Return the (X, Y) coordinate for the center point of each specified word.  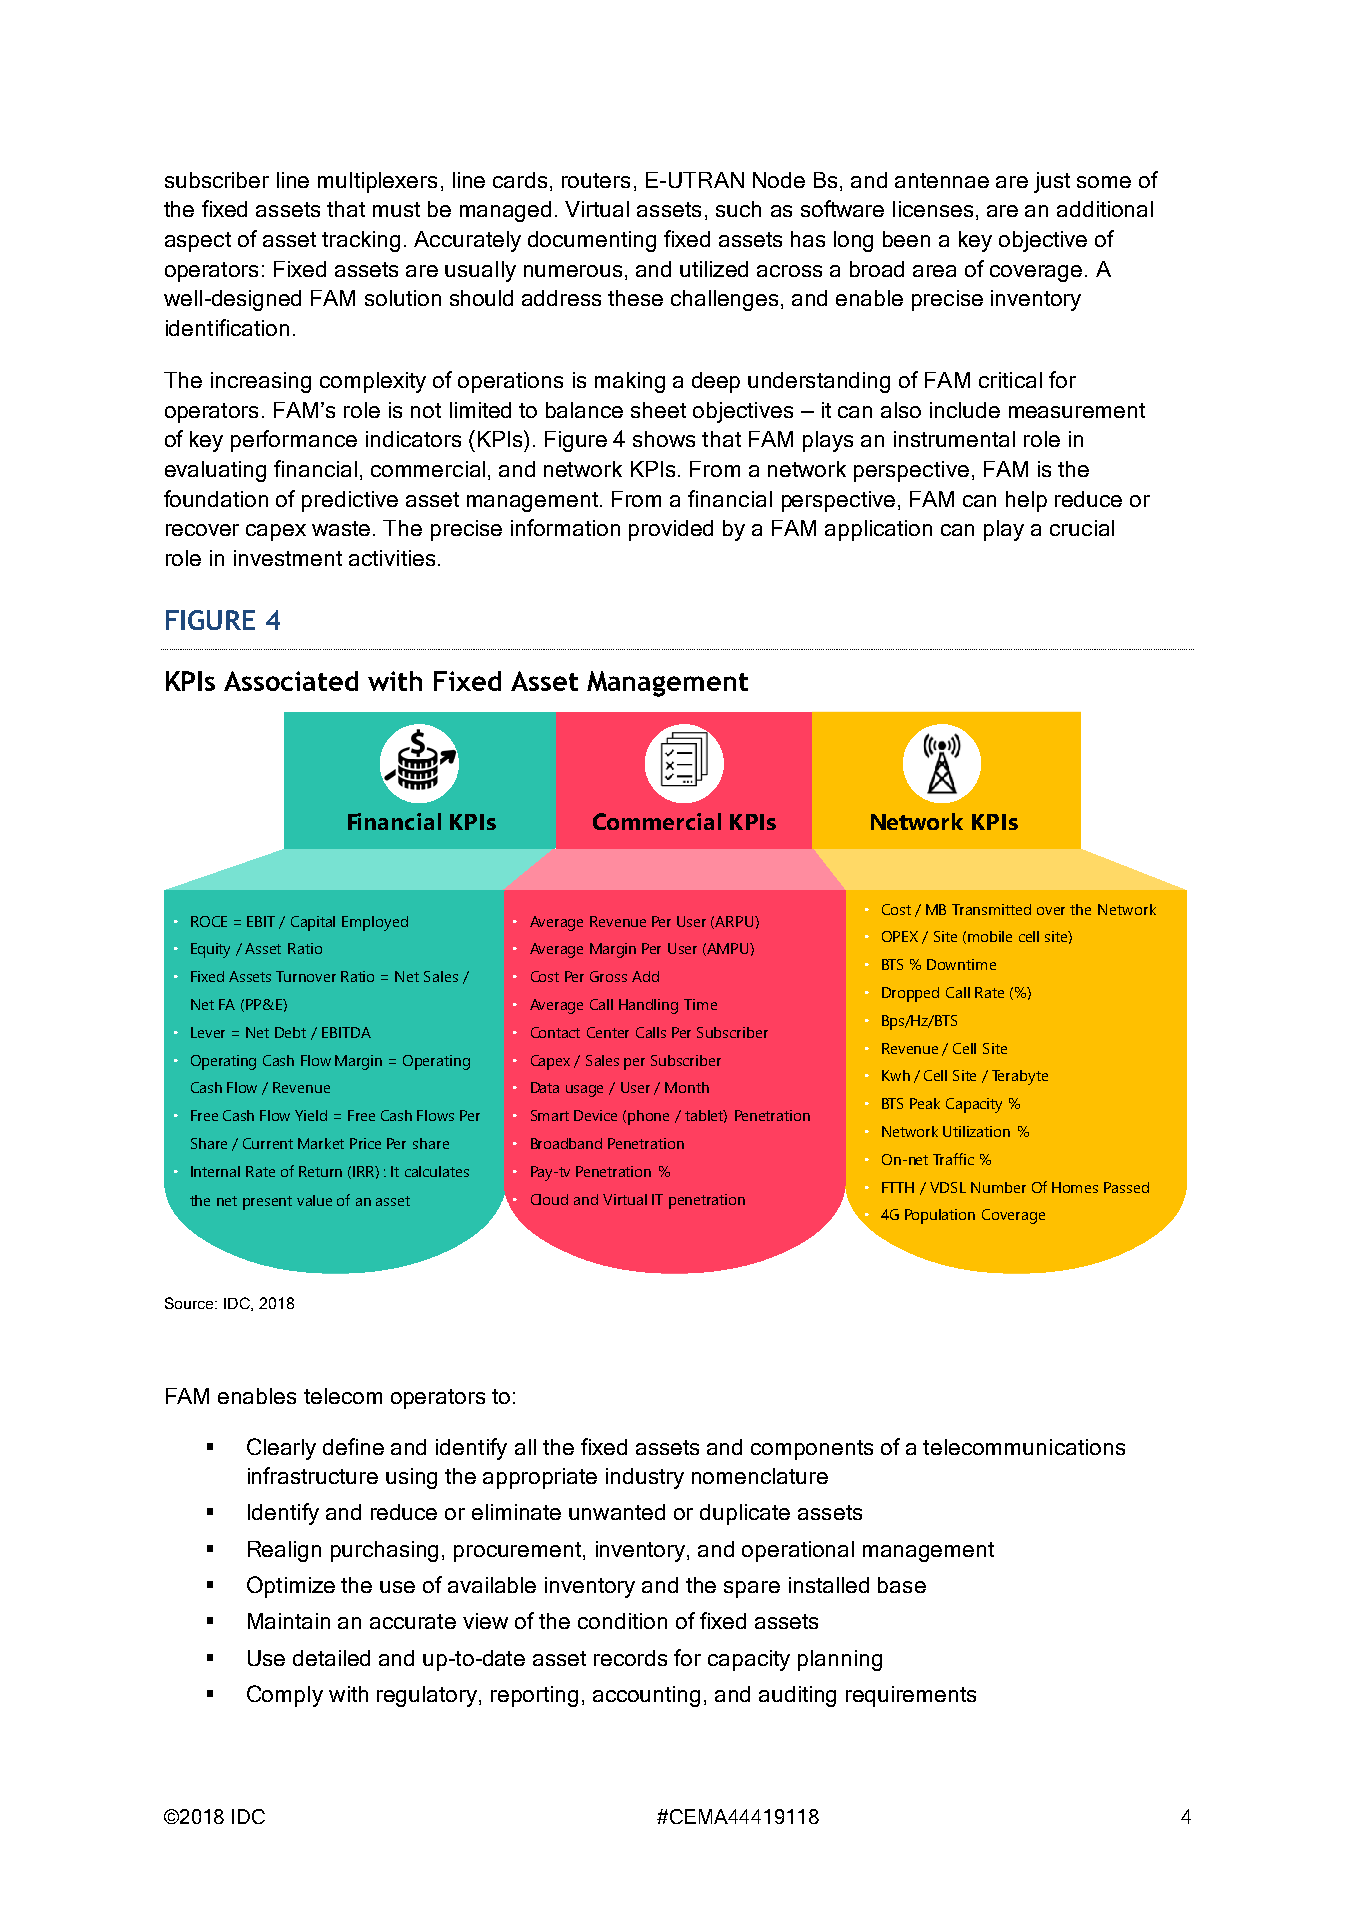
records (630, 1658)
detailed (331, 1658)
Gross (608, 976)
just (1052, 182)
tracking (361, 241)
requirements (911, 1696)
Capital (313, 923)
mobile (990, 936)
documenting (592, 241)
